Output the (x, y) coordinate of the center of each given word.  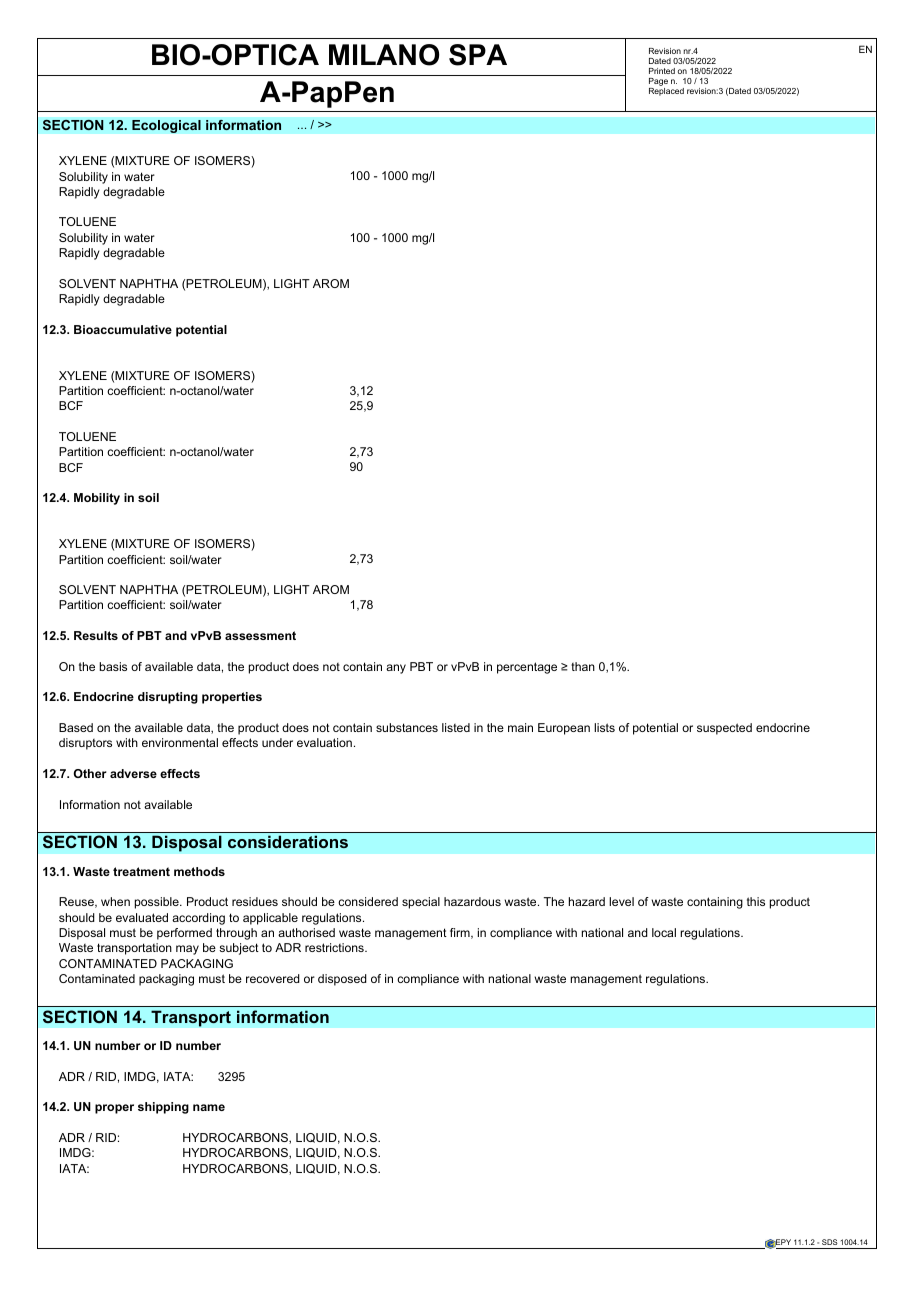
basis (113, 666)
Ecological (166, 126)
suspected (724, 729)
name (209, 1107)
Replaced (666, 90)
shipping (163, 1108)
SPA (478, 55)
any (396, 669)
